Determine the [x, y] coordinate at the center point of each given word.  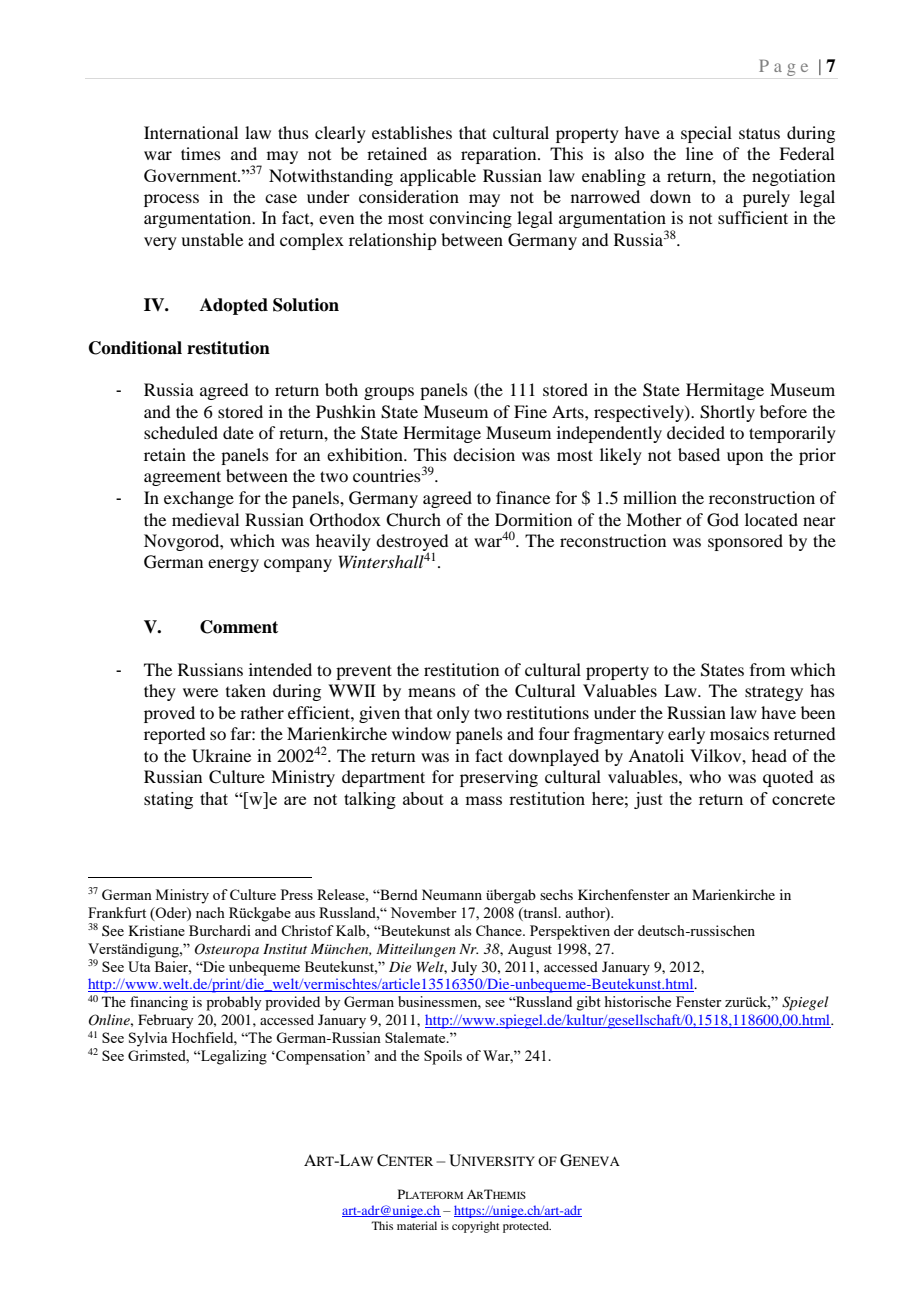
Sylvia [148, 1039]
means [432, 692]
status [759, 133]
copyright [476, 1227]
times [201, 153]
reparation [500, 155]
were [200, 692]
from [767, 669]
